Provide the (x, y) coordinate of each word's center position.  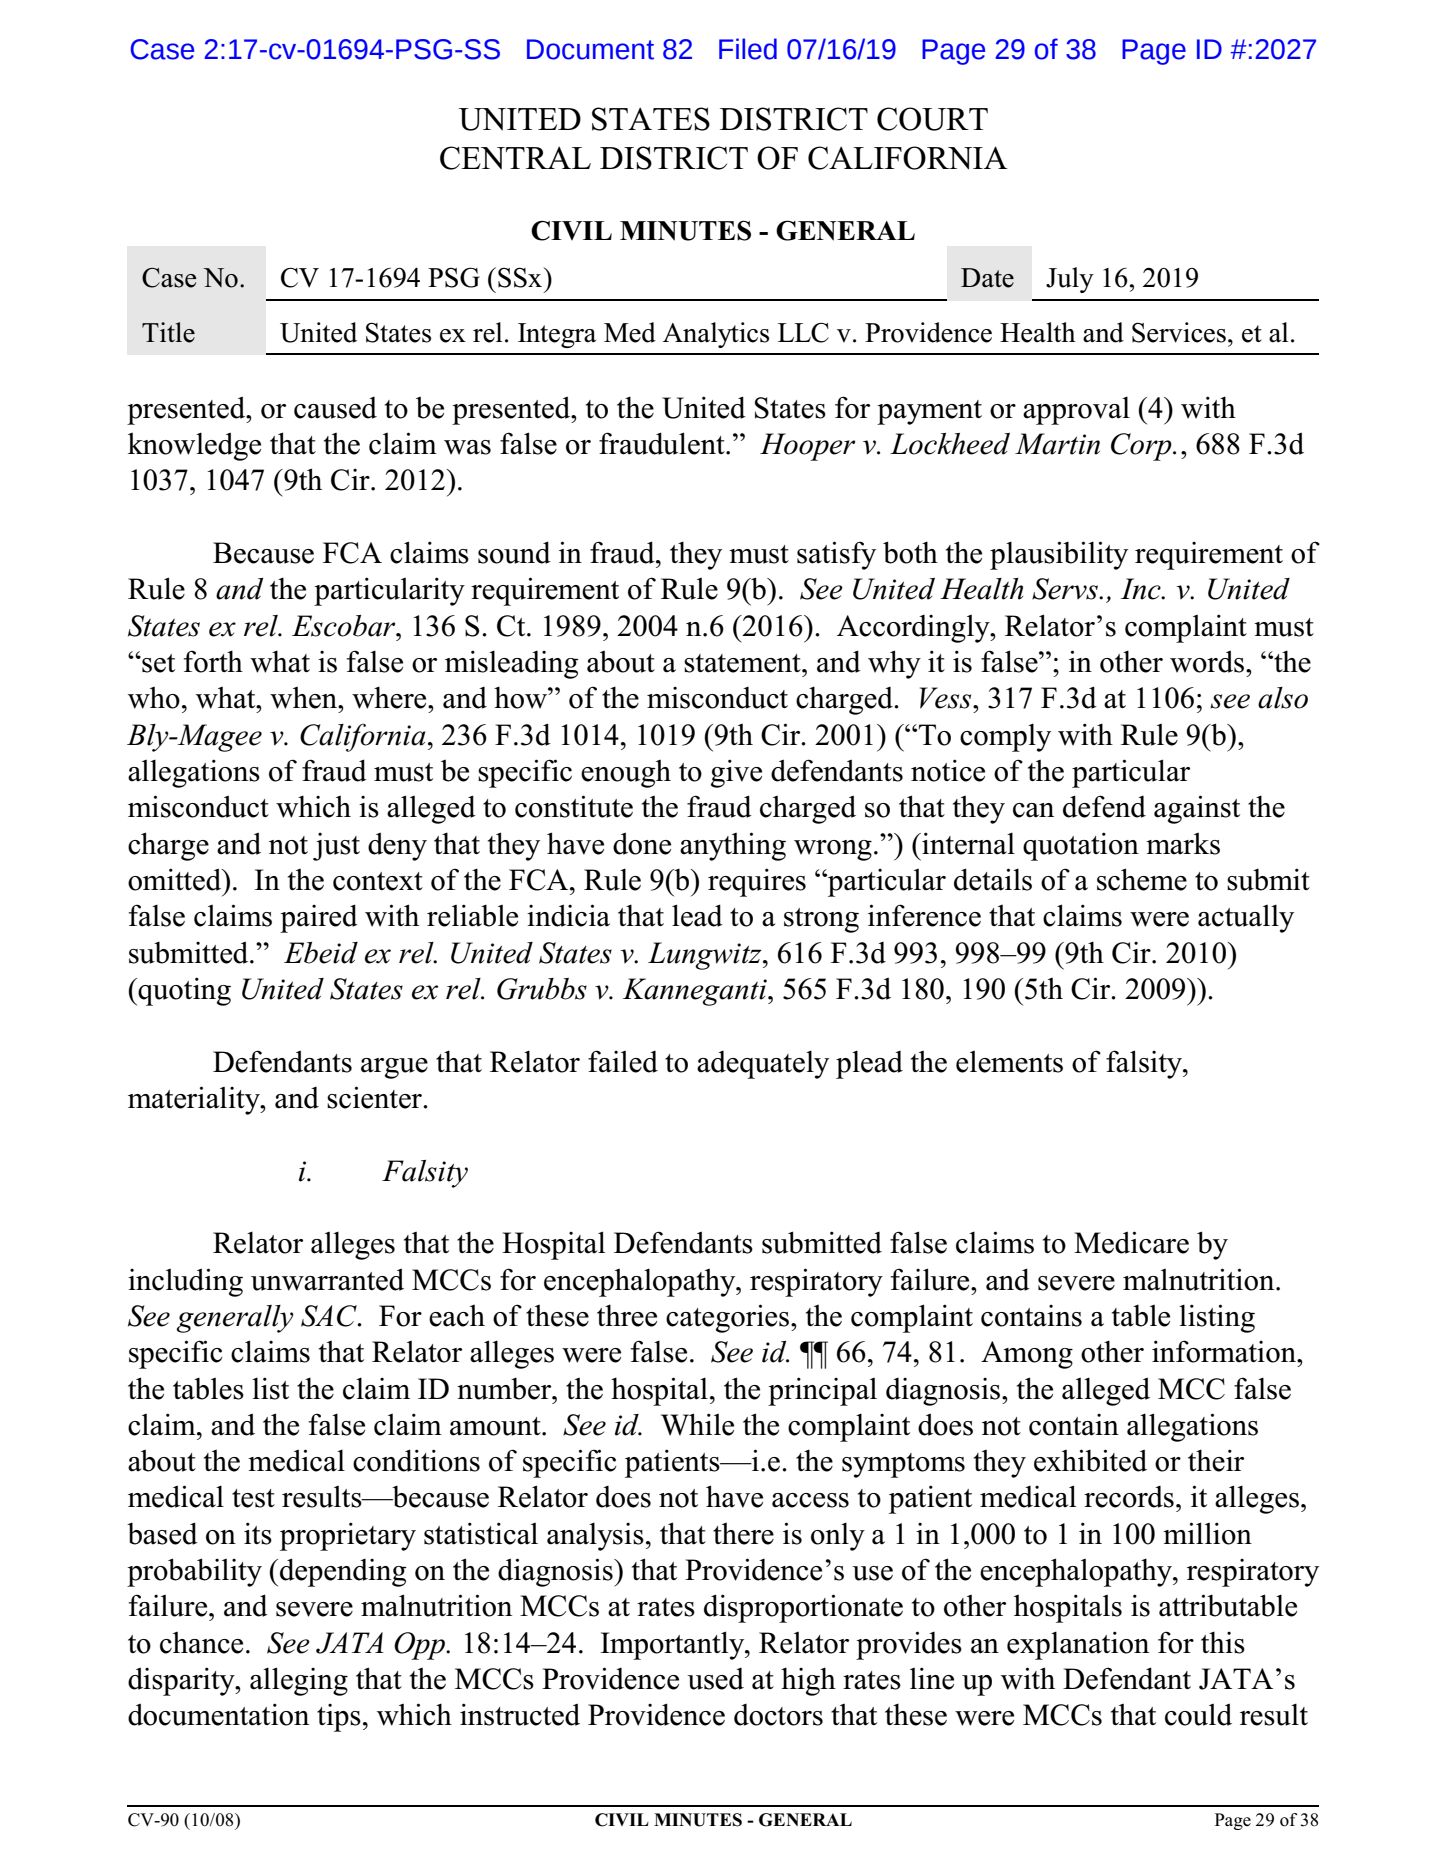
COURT (932, 119)
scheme (1142, 879)
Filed (748, 49)
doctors (778, 1715)
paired (319, 918)
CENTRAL (515, 158)
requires (757, 882)
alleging (299, 1681)
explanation (1078, 1645)
